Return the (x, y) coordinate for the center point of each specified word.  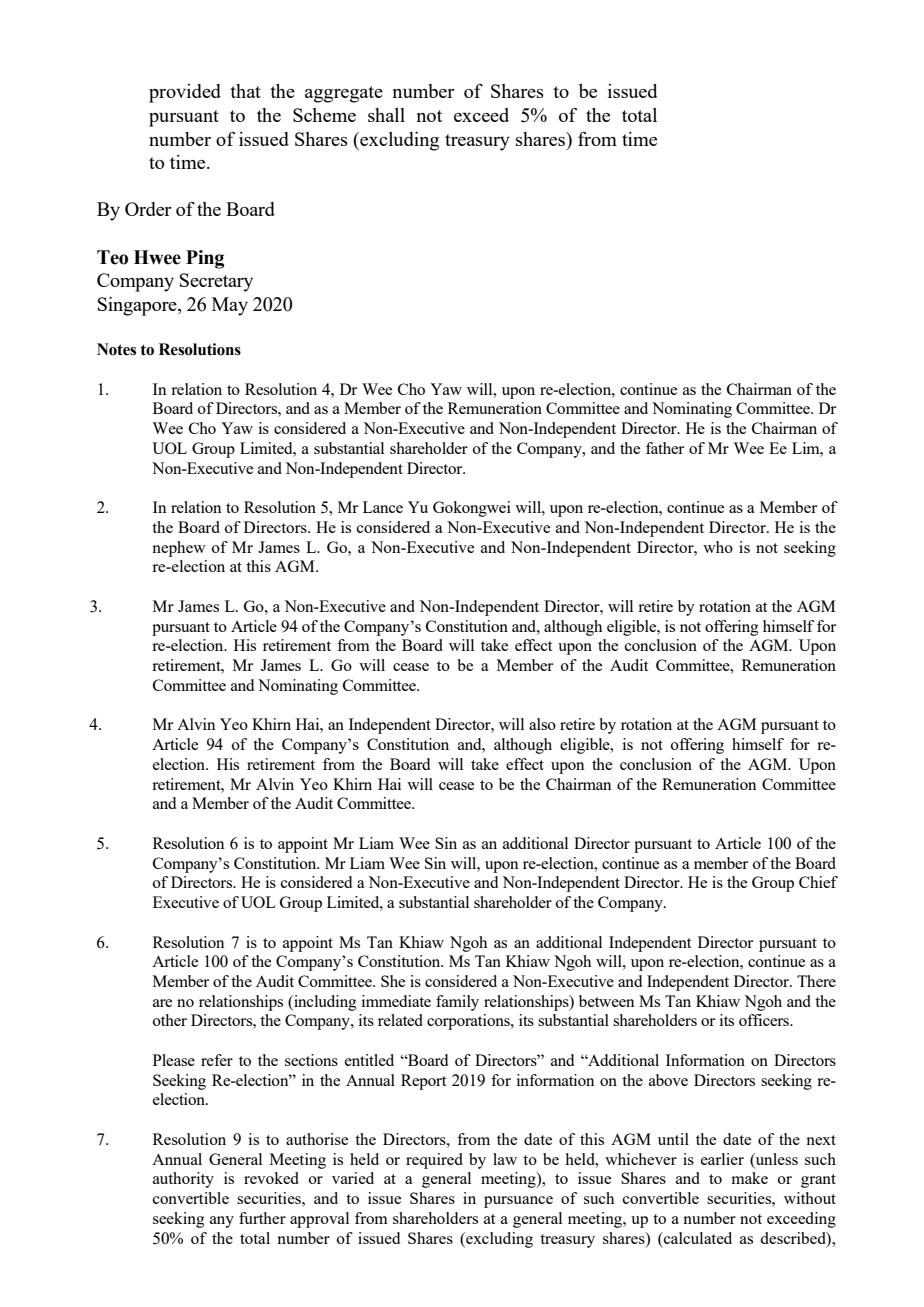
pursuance (518, 1202)
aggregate (344, 94)
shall (386, 115)
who (718, 547)
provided (185, 93)
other (170, 1020)
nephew (179, 549)
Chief (818, 882)
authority (183, 1180)
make (749, 1178)
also (542, 724)
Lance (383, 507)
